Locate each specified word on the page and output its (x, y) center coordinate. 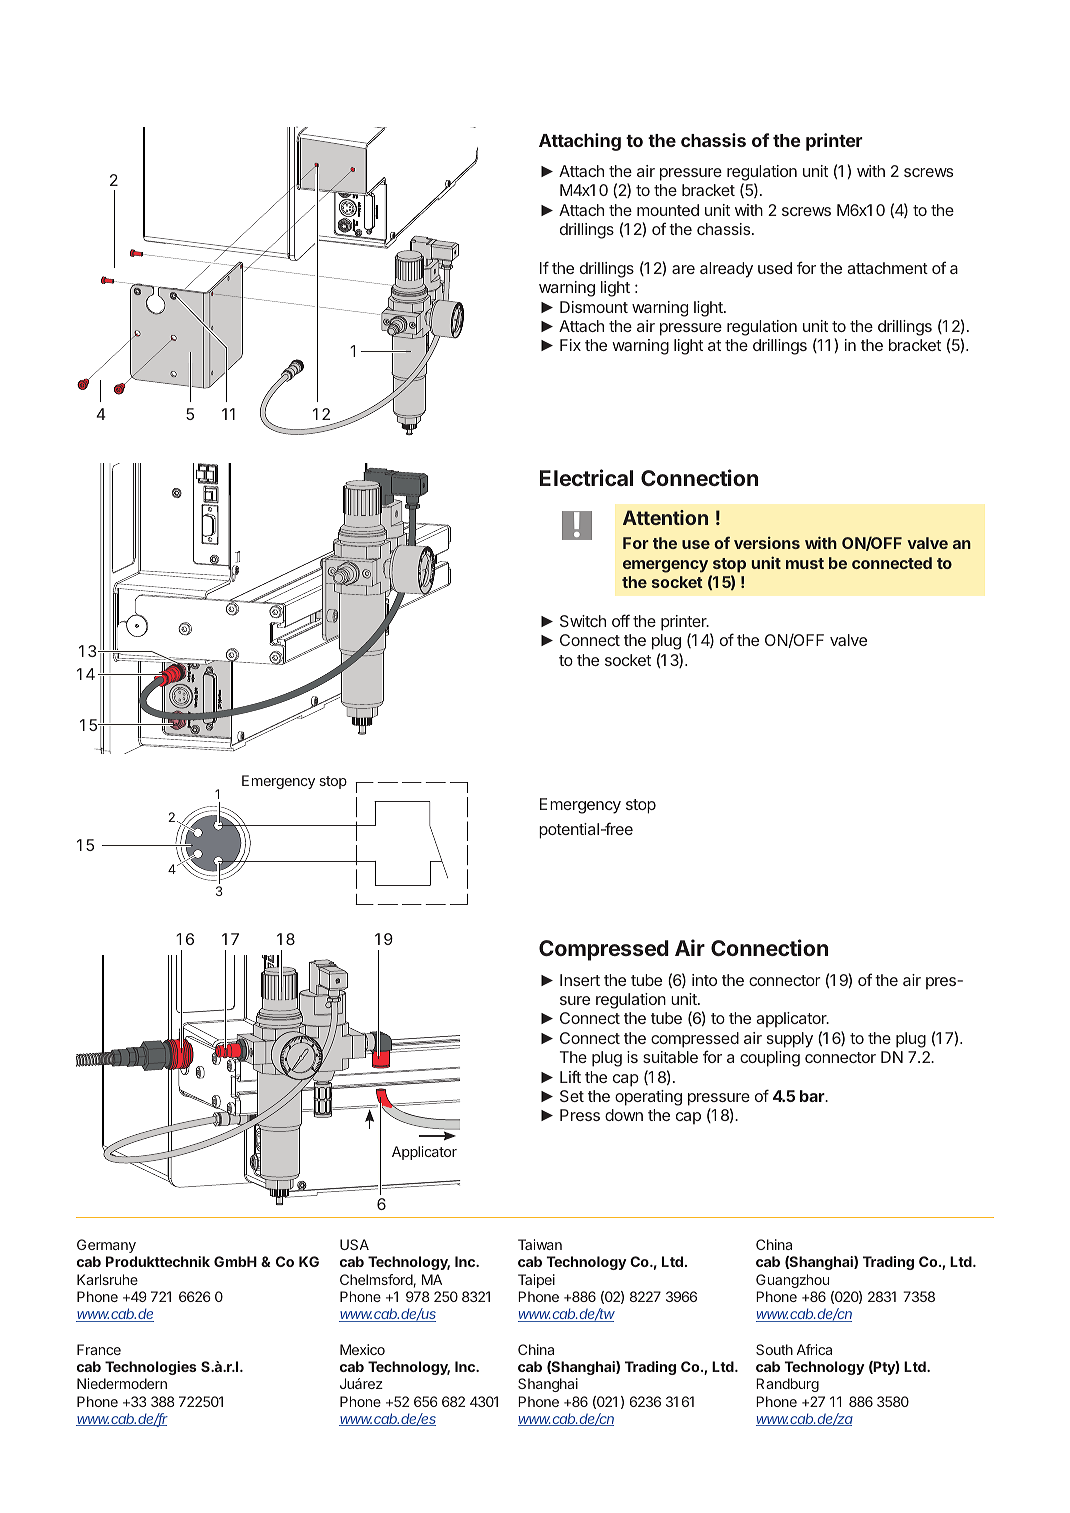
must (805, 563)
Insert (580, 980)
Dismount (594, 307)
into (704, 980)
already (726, 270)
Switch (583, 621)
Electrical (586, 477)
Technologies (151, 1368)
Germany (106, 1246)
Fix (570, 345)
